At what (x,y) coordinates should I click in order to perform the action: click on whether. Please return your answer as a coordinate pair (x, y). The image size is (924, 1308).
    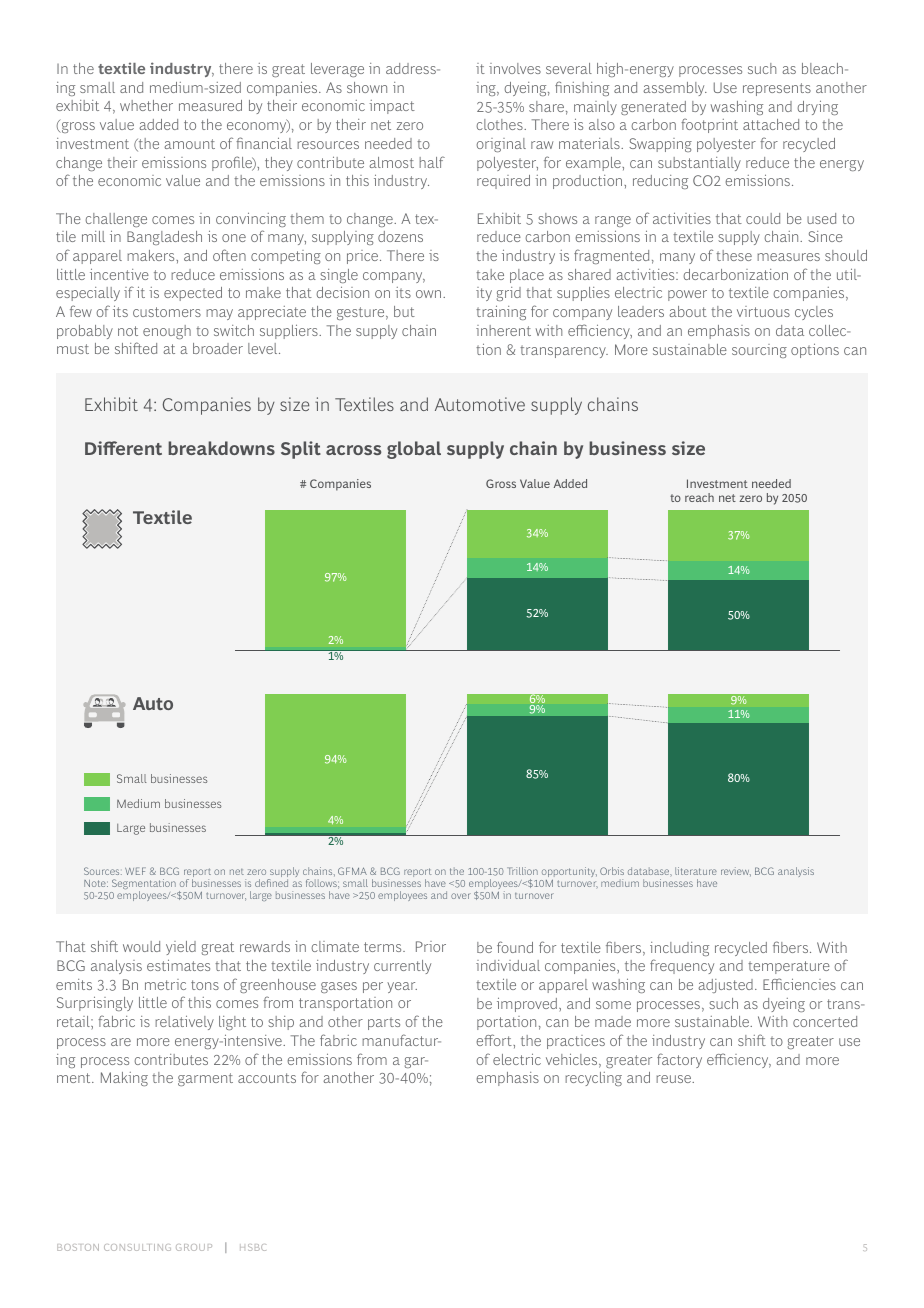
    Looking at the image, I should click on (146, 105).
